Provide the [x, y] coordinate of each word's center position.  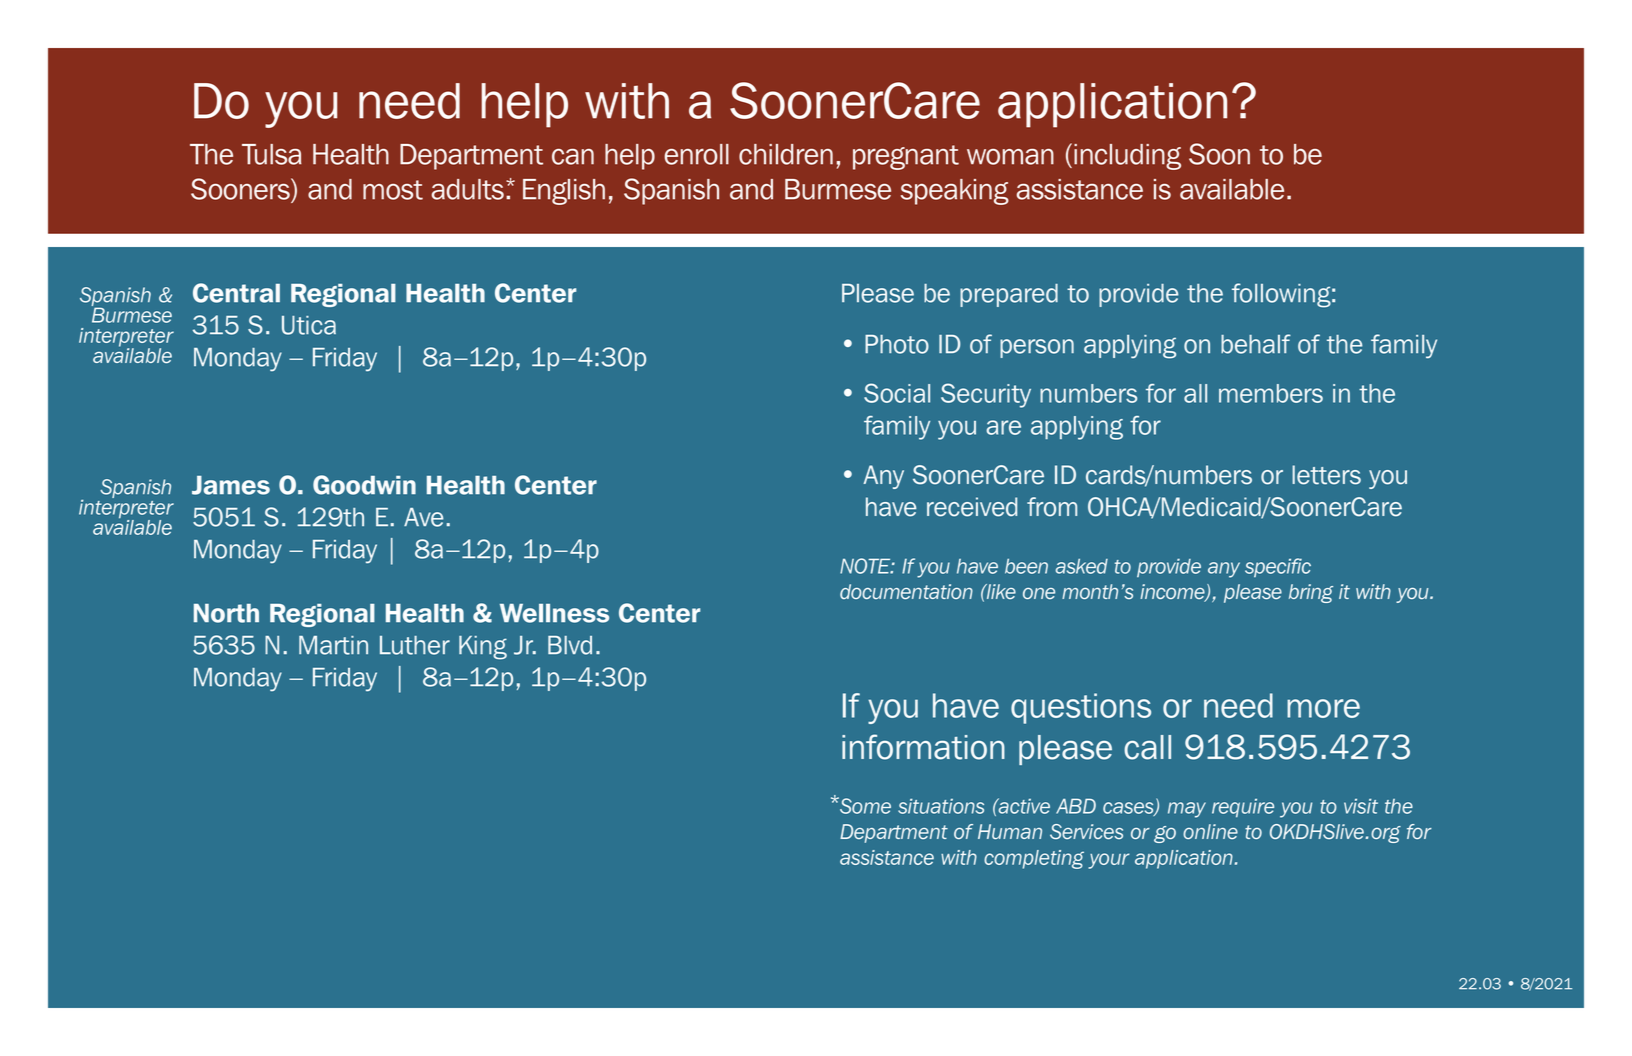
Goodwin [364, 485]
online [1210, 831]
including [1127, 157]
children [786, 154]
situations [941, 806]
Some [864, 805]
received [972, 507]
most [393, 190]
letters [1326, 475]
